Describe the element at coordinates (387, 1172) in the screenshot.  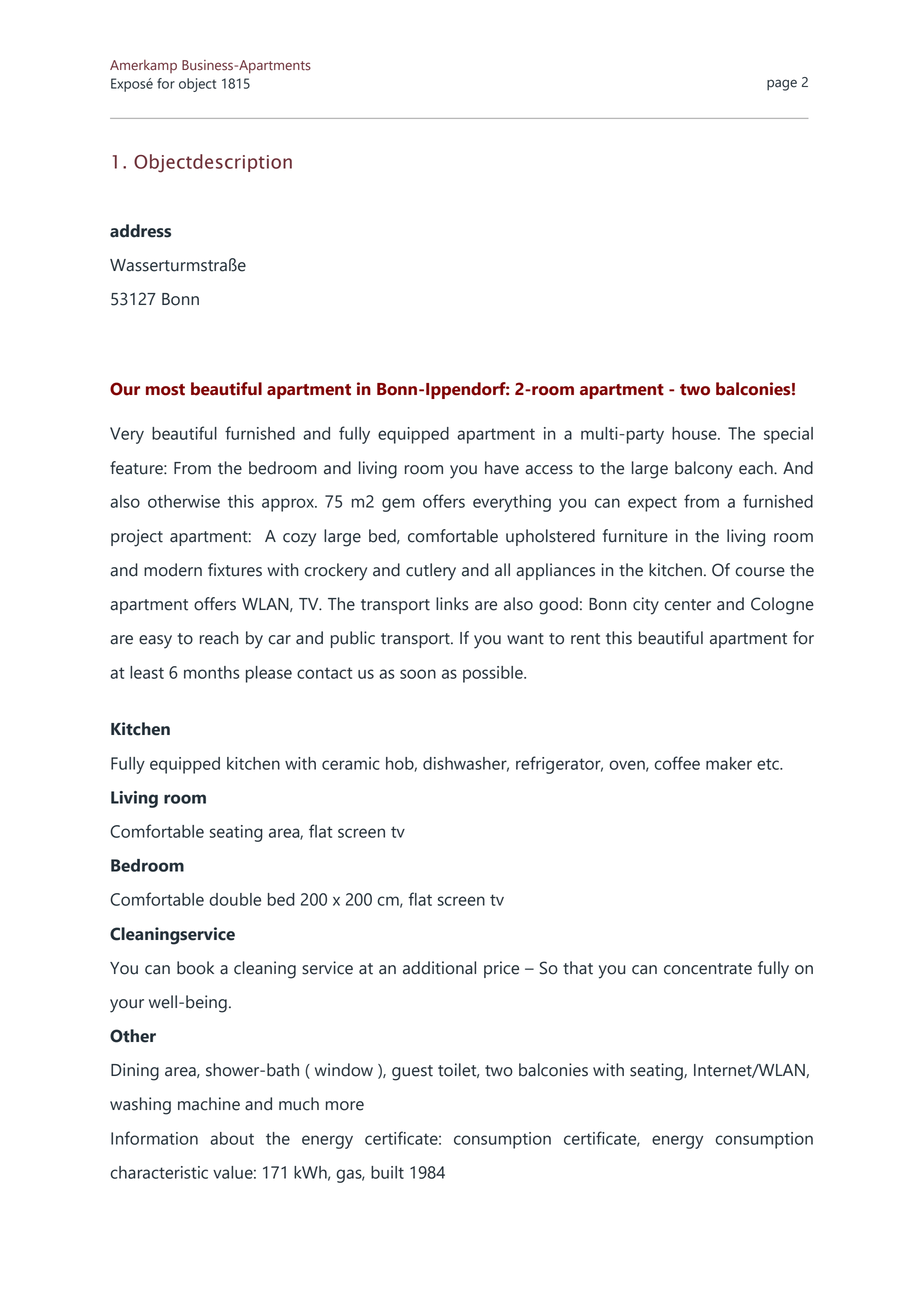
I see `built` at that location.
